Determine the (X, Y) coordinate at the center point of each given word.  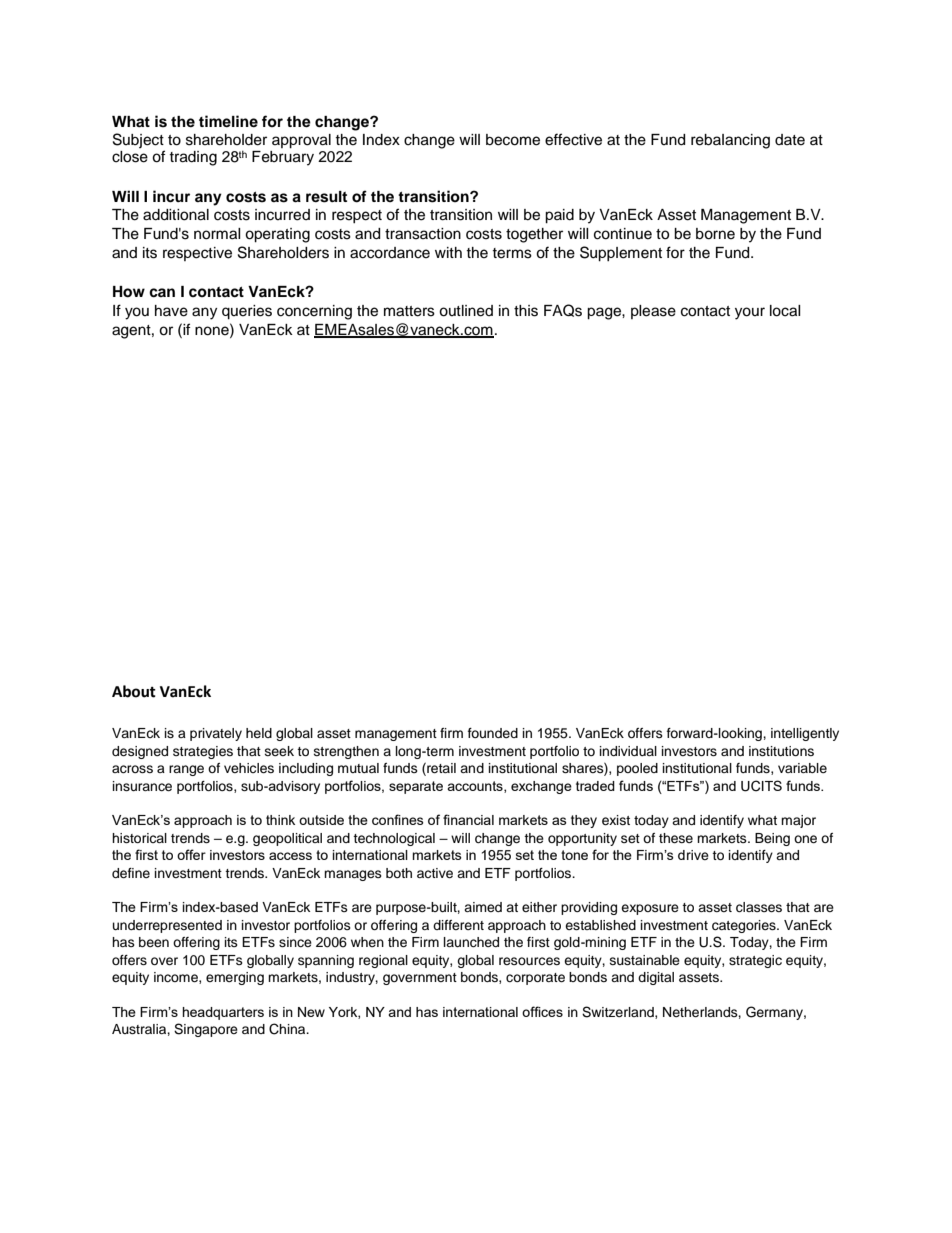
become (513, 140)
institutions (781, 751)
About (134, 691)
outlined (466, 311)
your (750, 313)
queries (247, 312)
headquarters (223, 1013)
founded (493, 733)
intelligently (805, 734)
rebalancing (730, 141)
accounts (476, 787)
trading (193, 158)
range (186, 770)
